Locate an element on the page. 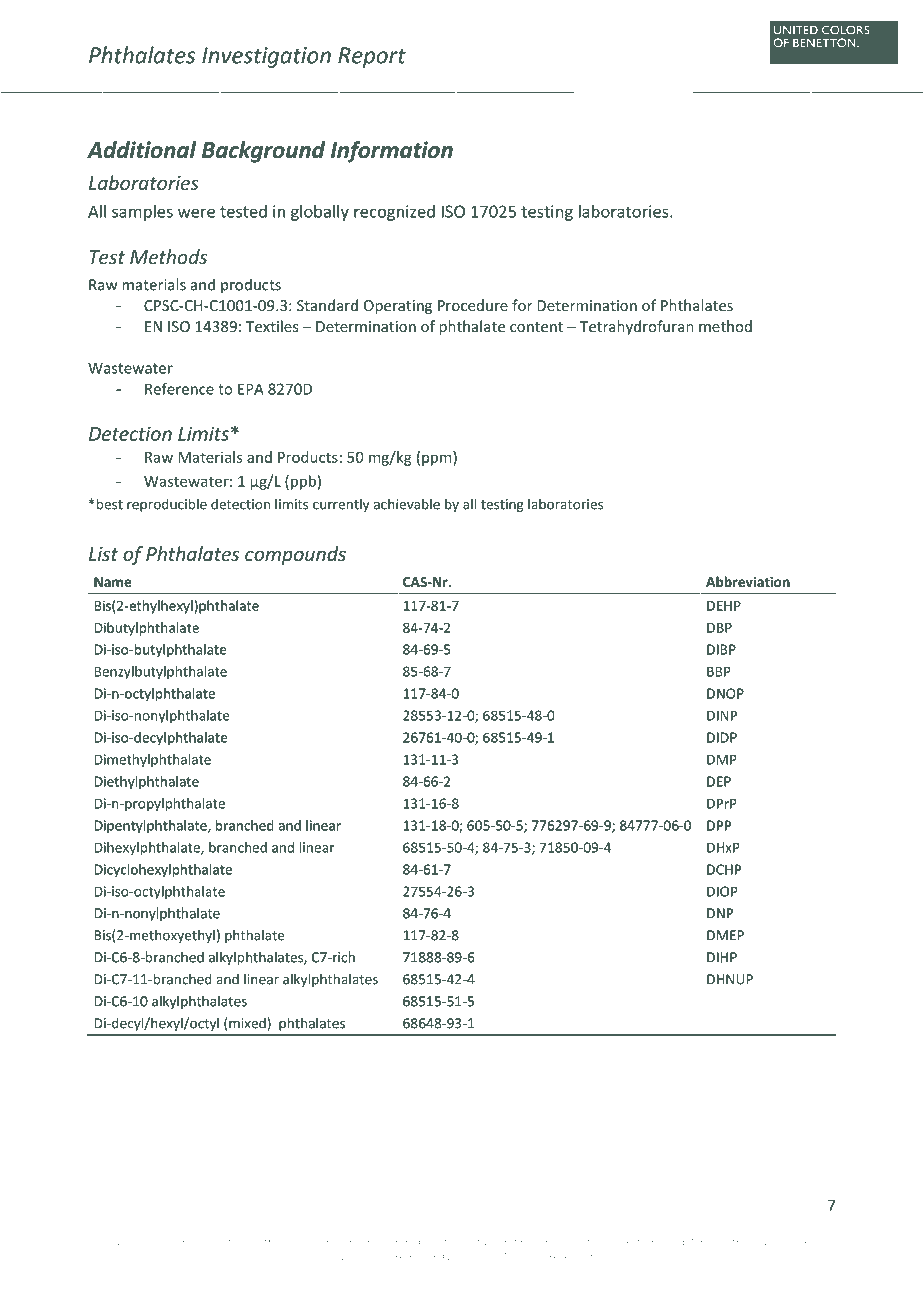 This document has width=924, height=1308. Additional is located at coordinates (141, 150).
